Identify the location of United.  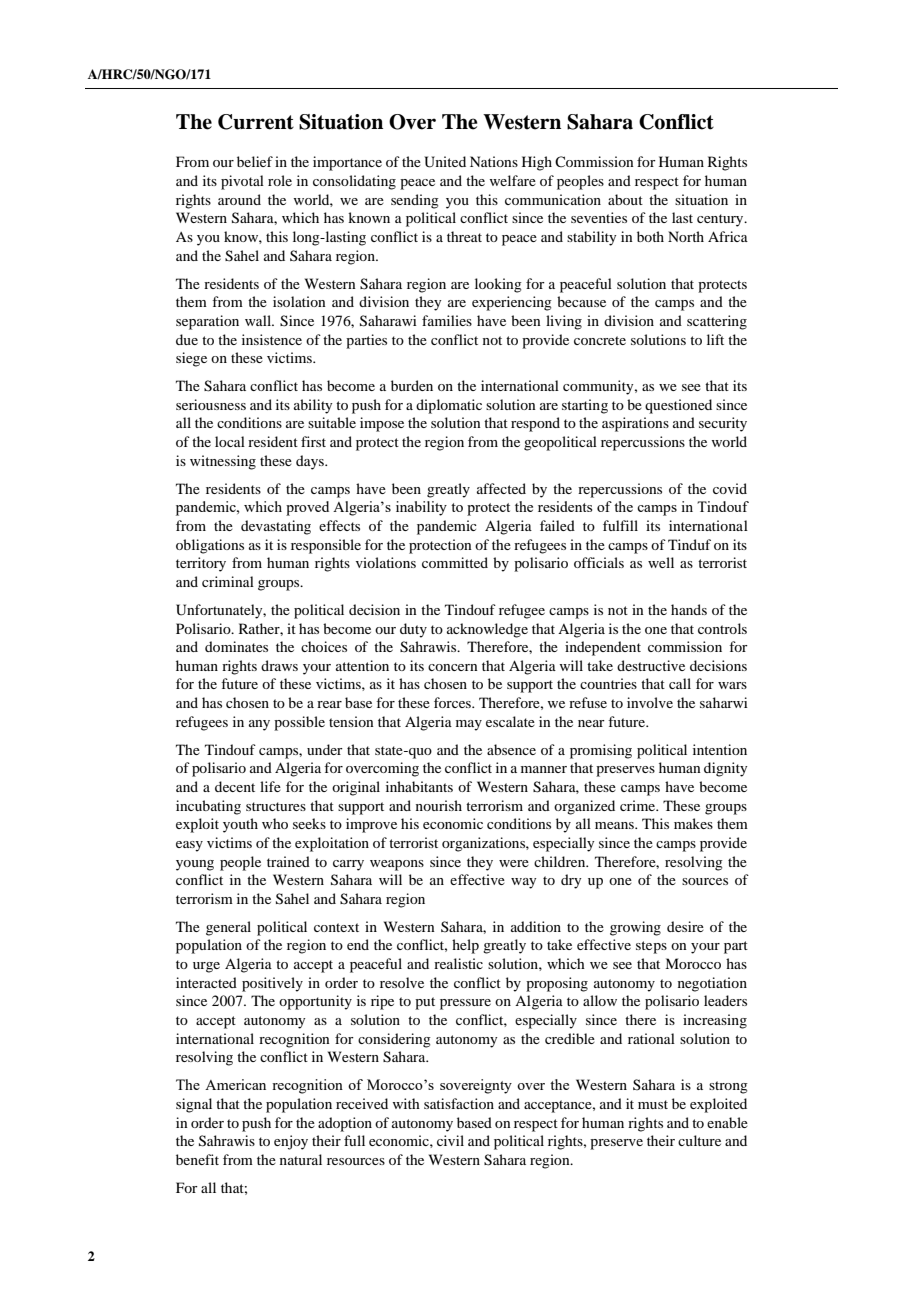
(445, 162).
